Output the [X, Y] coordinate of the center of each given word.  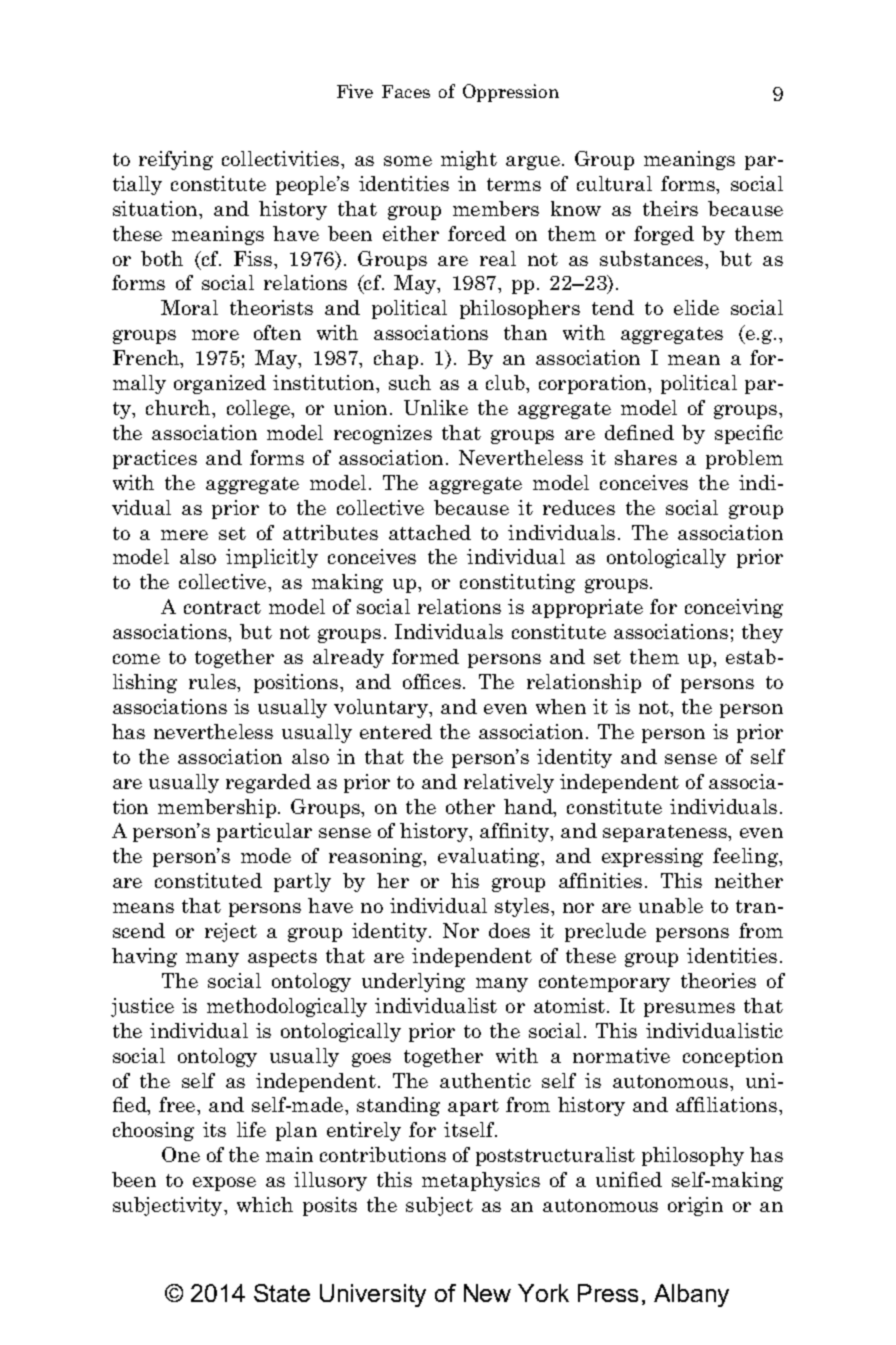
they [762, 633]
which [265, 1204]
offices [432, 681]
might [469, 160]
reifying [176, 160]
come [136, 659]
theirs [670, 208]
